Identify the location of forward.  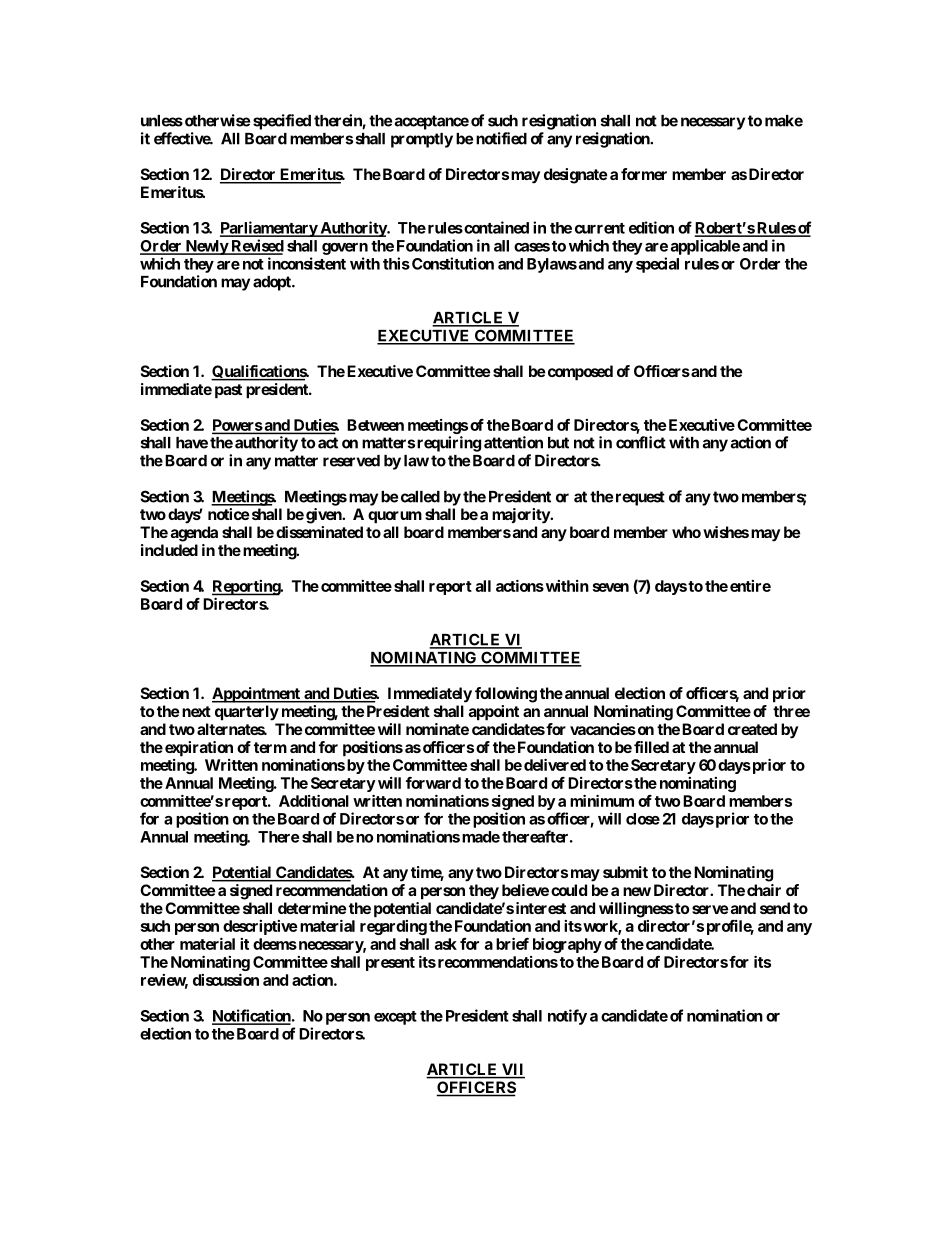
(433, 783).
